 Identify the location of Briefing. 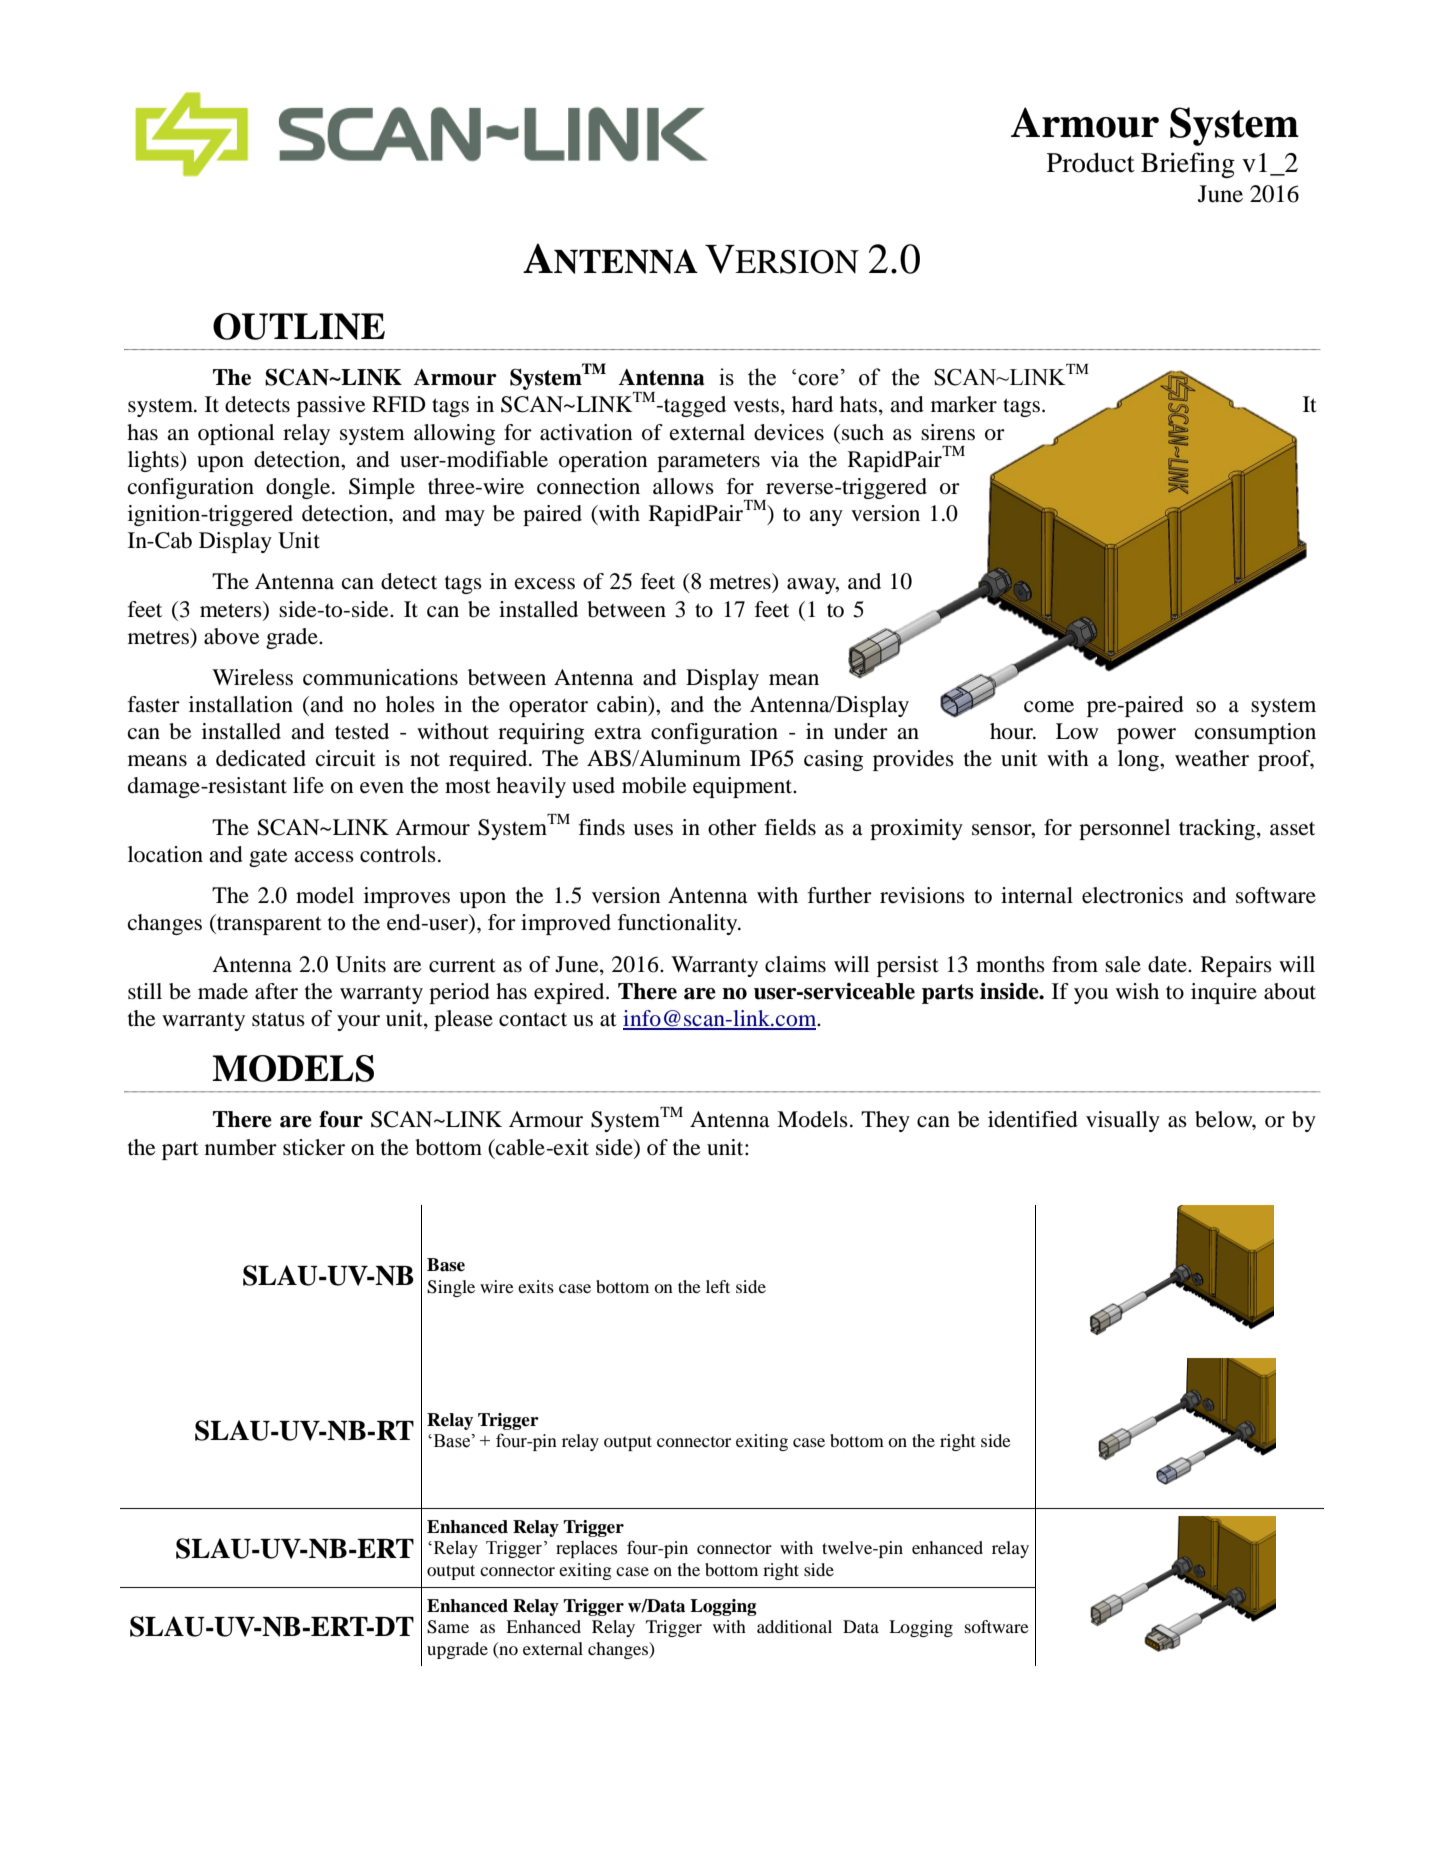
(1188, 165).
